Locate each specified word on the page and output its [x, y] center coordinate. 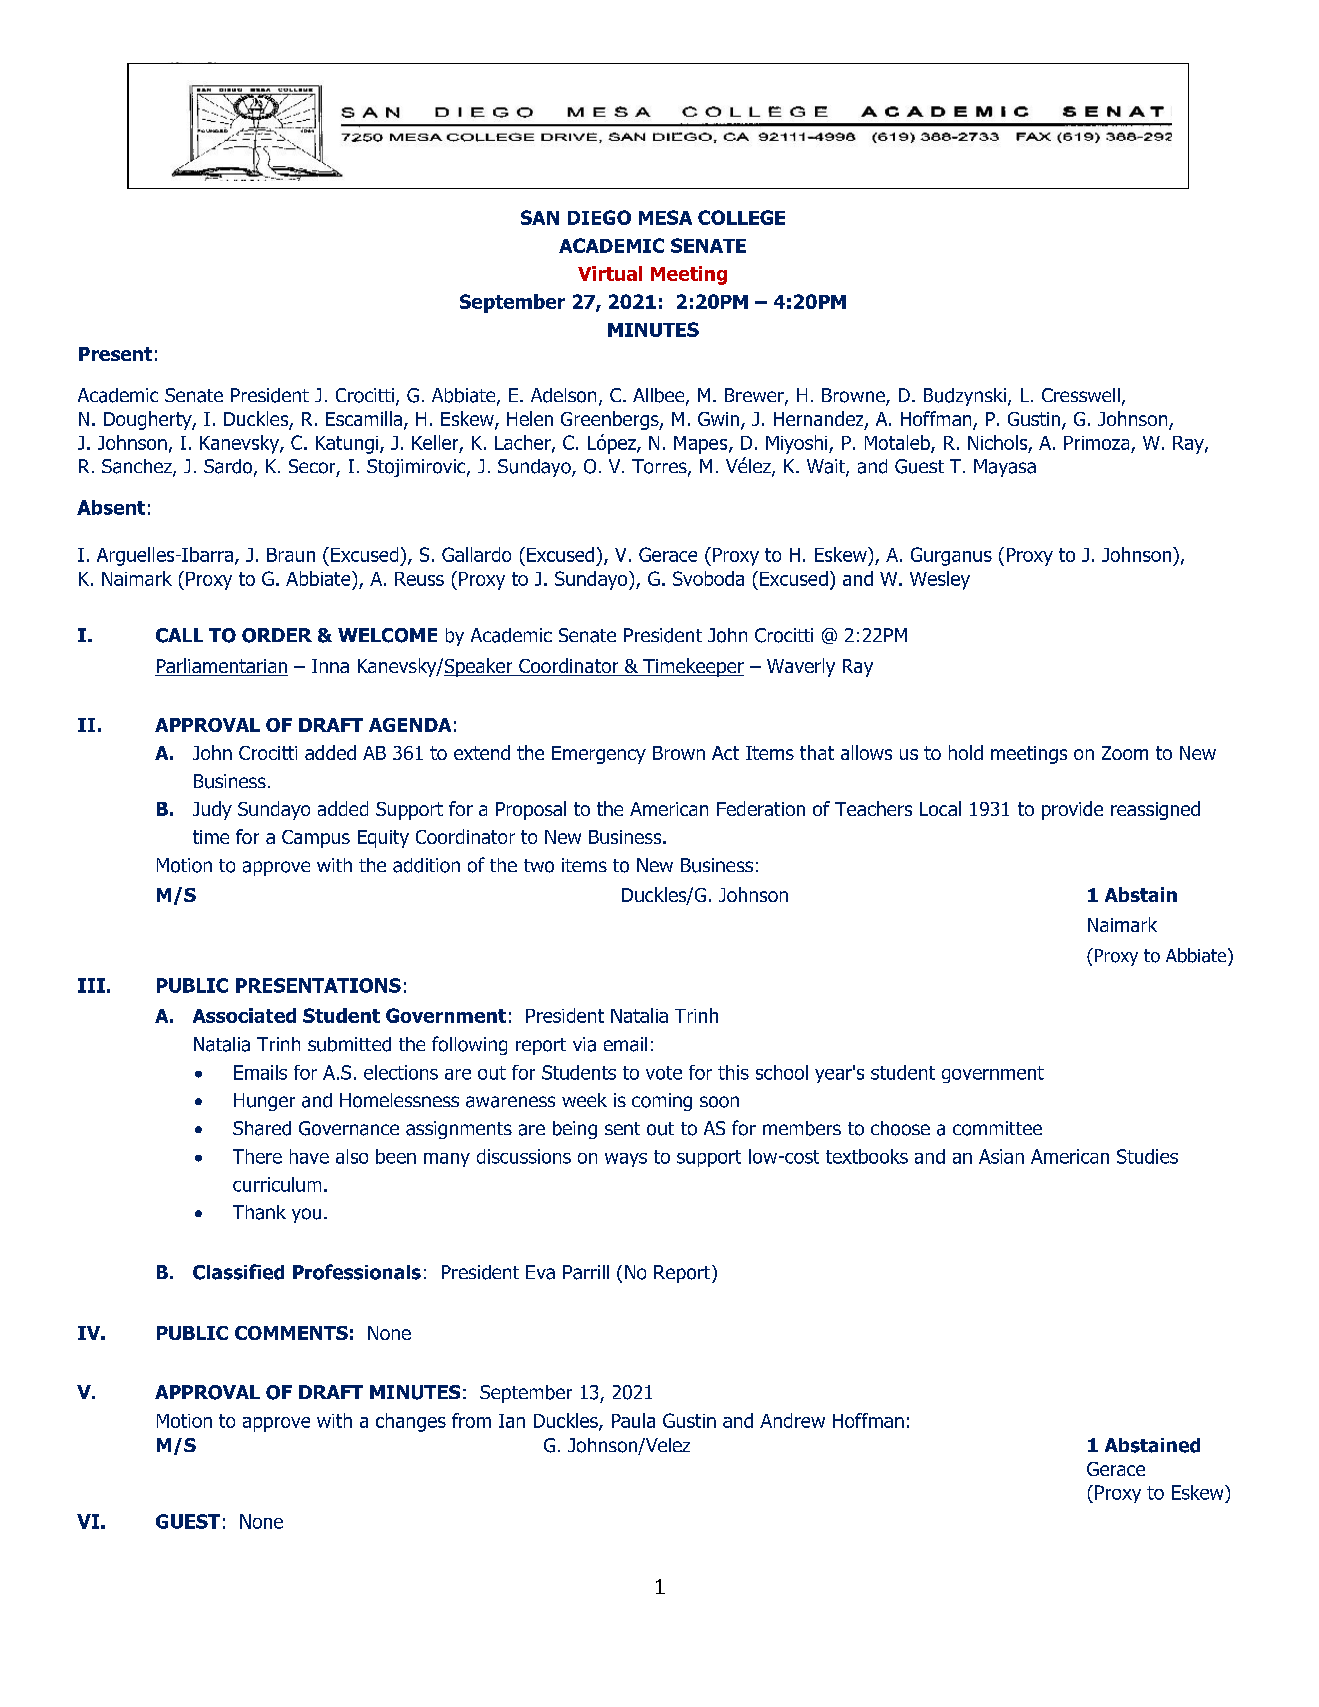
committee [997, 1128]
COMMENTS [291, 1333]
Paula [633, 1420]
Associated [244, 1015]
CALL [179, 635]
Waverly [801, 667]
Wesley [940, 580]
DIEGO [599, 217]
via [584, 1044]
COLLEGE [741, 217]
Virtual [610, 273]
